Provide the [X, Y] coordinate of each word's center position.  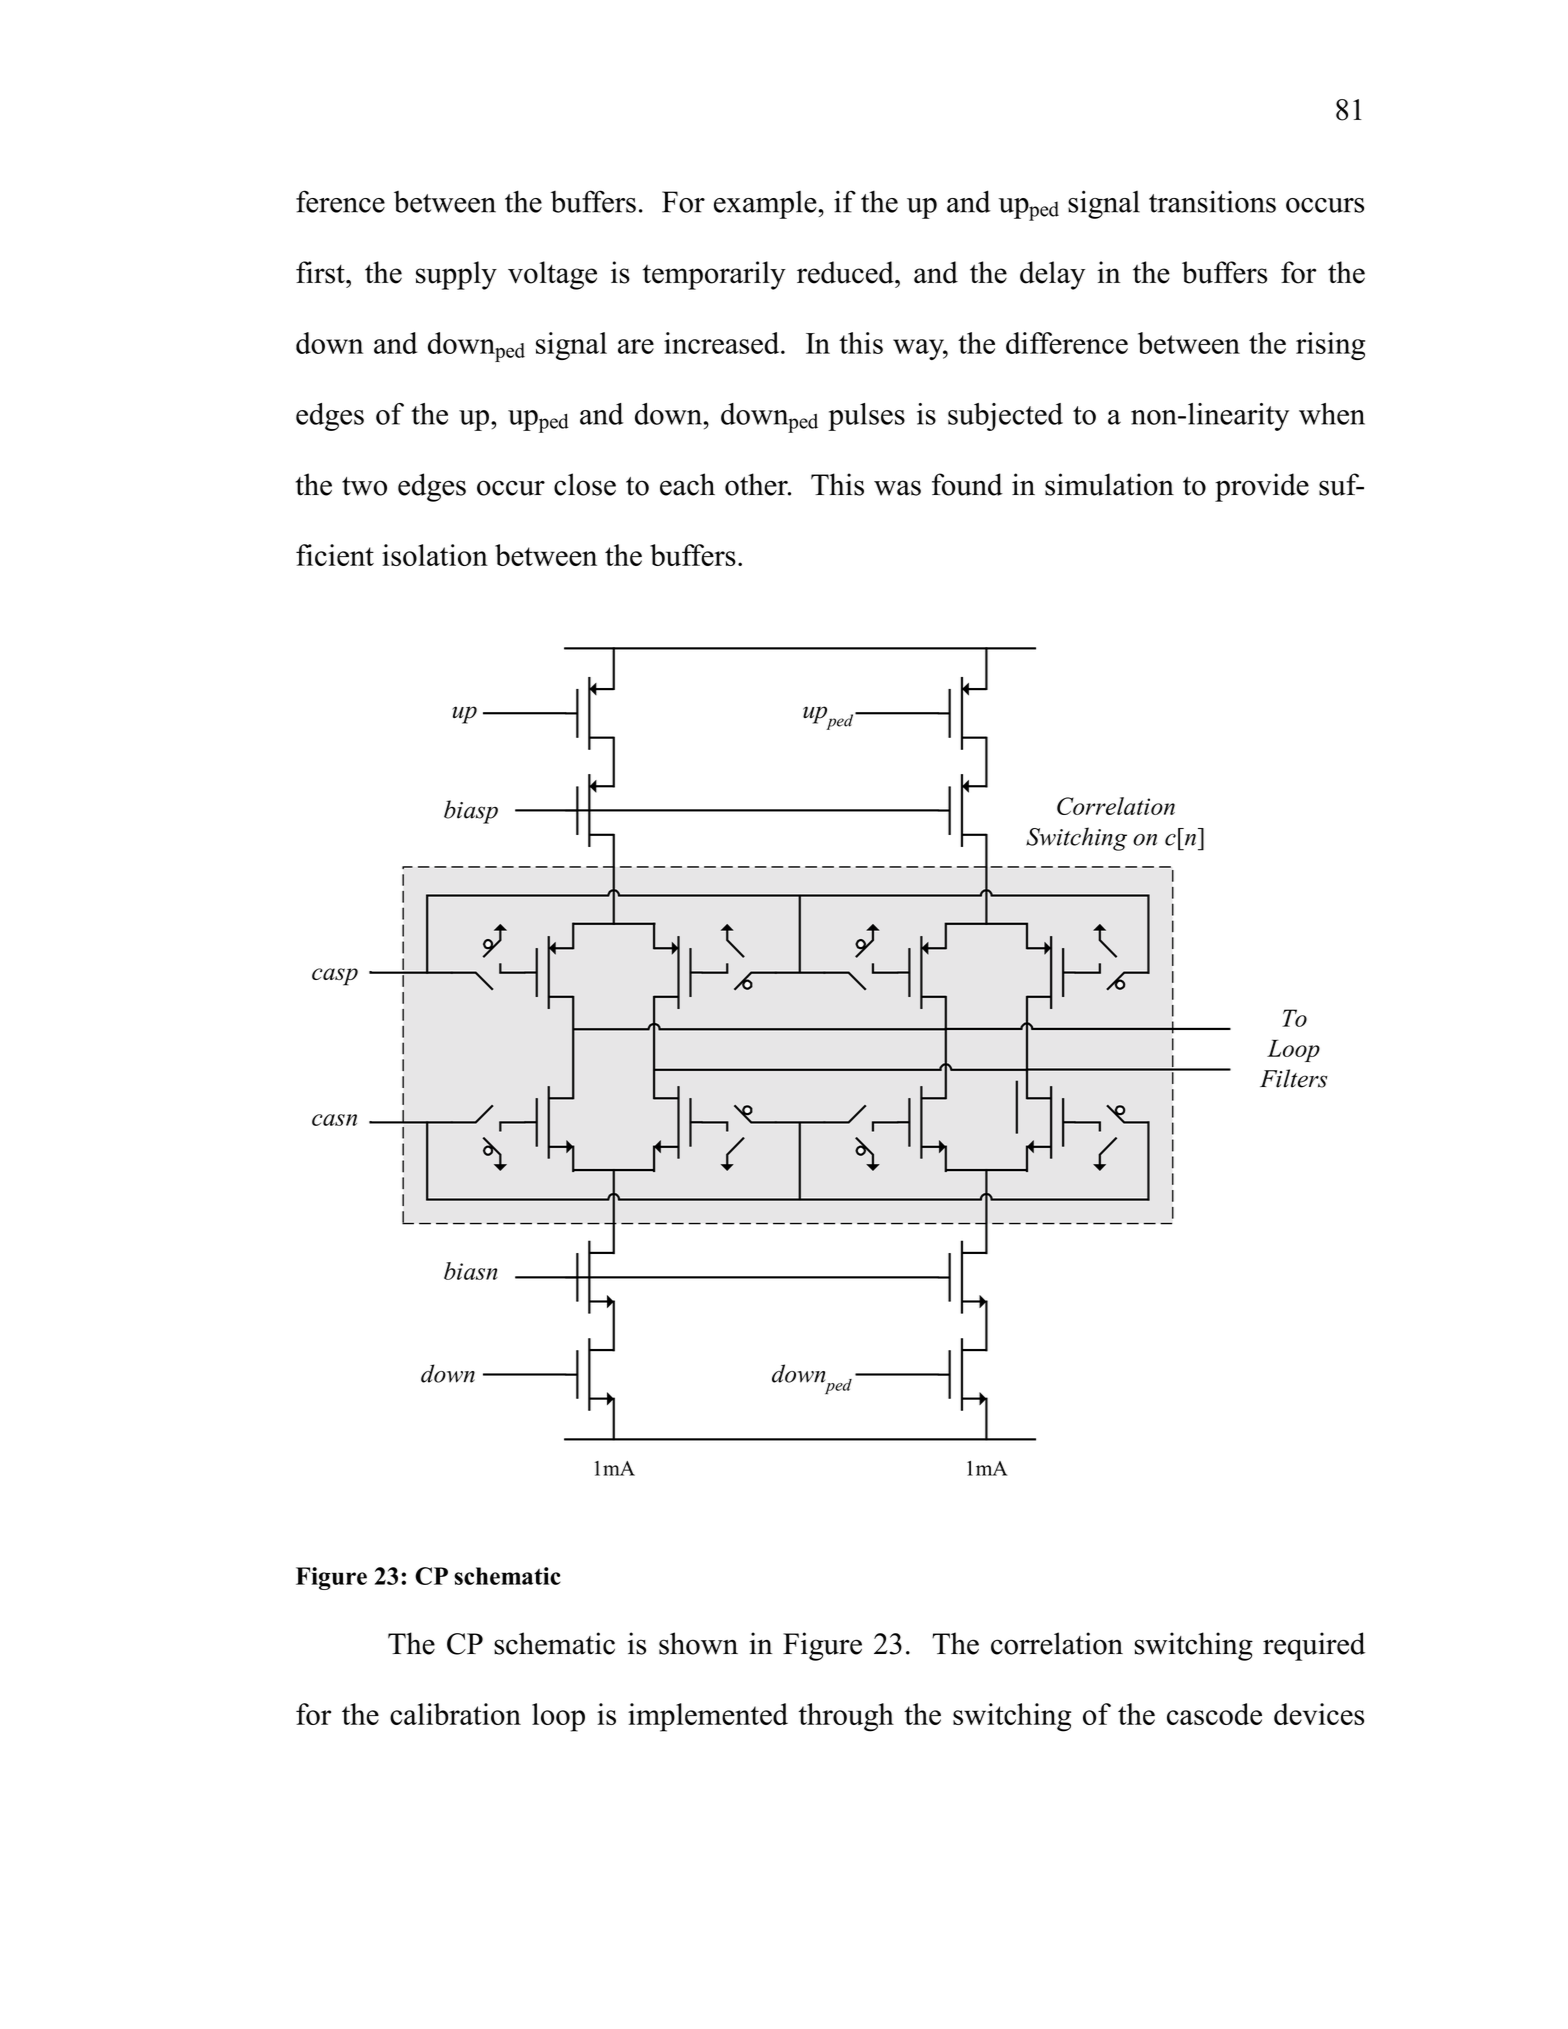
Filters [1294, 1078]
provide [1262, 487]
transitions [1212, 201]
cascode [1214, 1714]
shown [698, 1643]
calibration [455, 1714]
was [897, 488]
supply [456, 275]
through [846, 1717]
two [364, 486]
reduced [846, 272]
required [1314, 1646]
